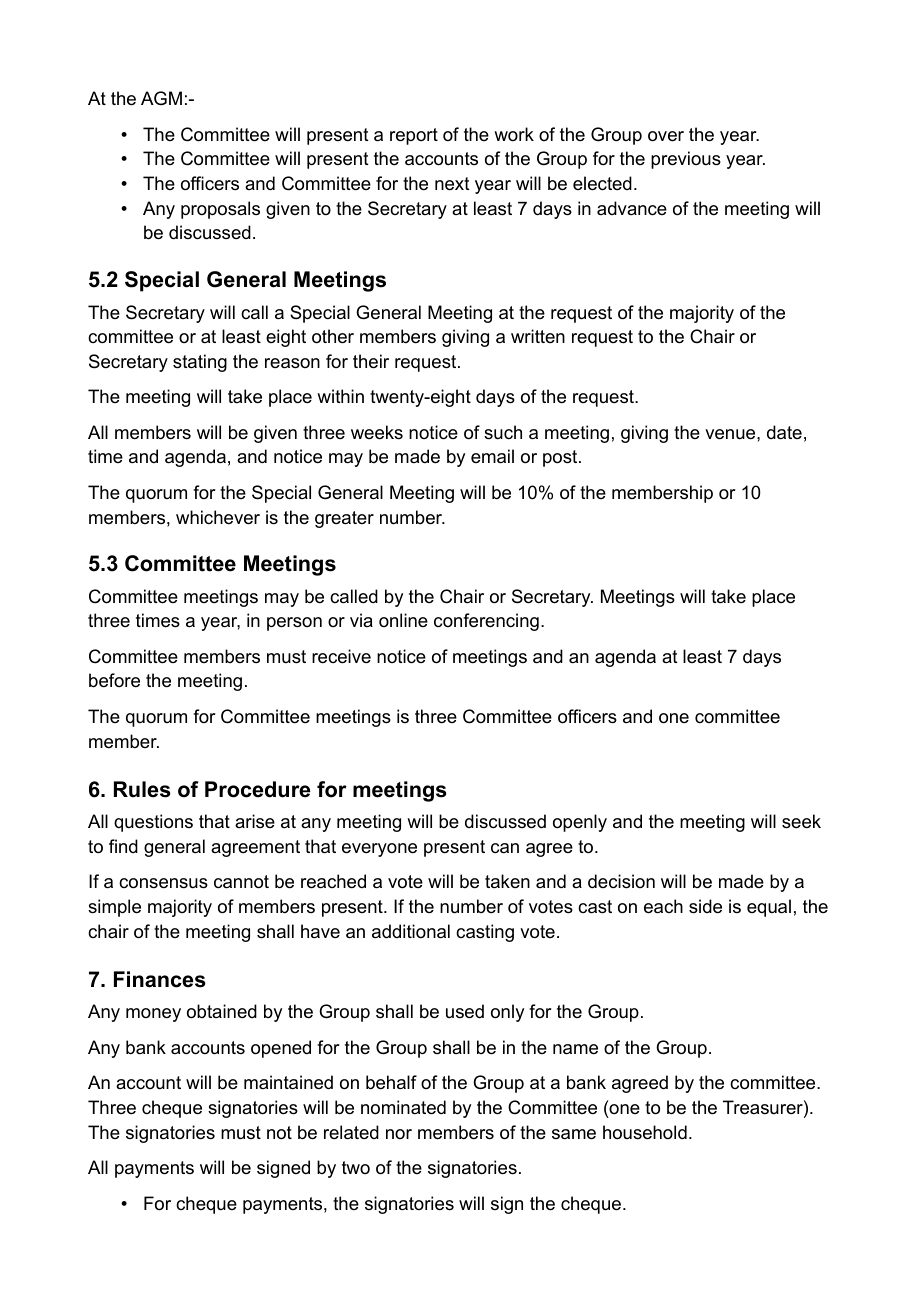  What do you see at coordinates (411, 931) in the screenshot?
I see `additional` at bounding box center [411, 931].
